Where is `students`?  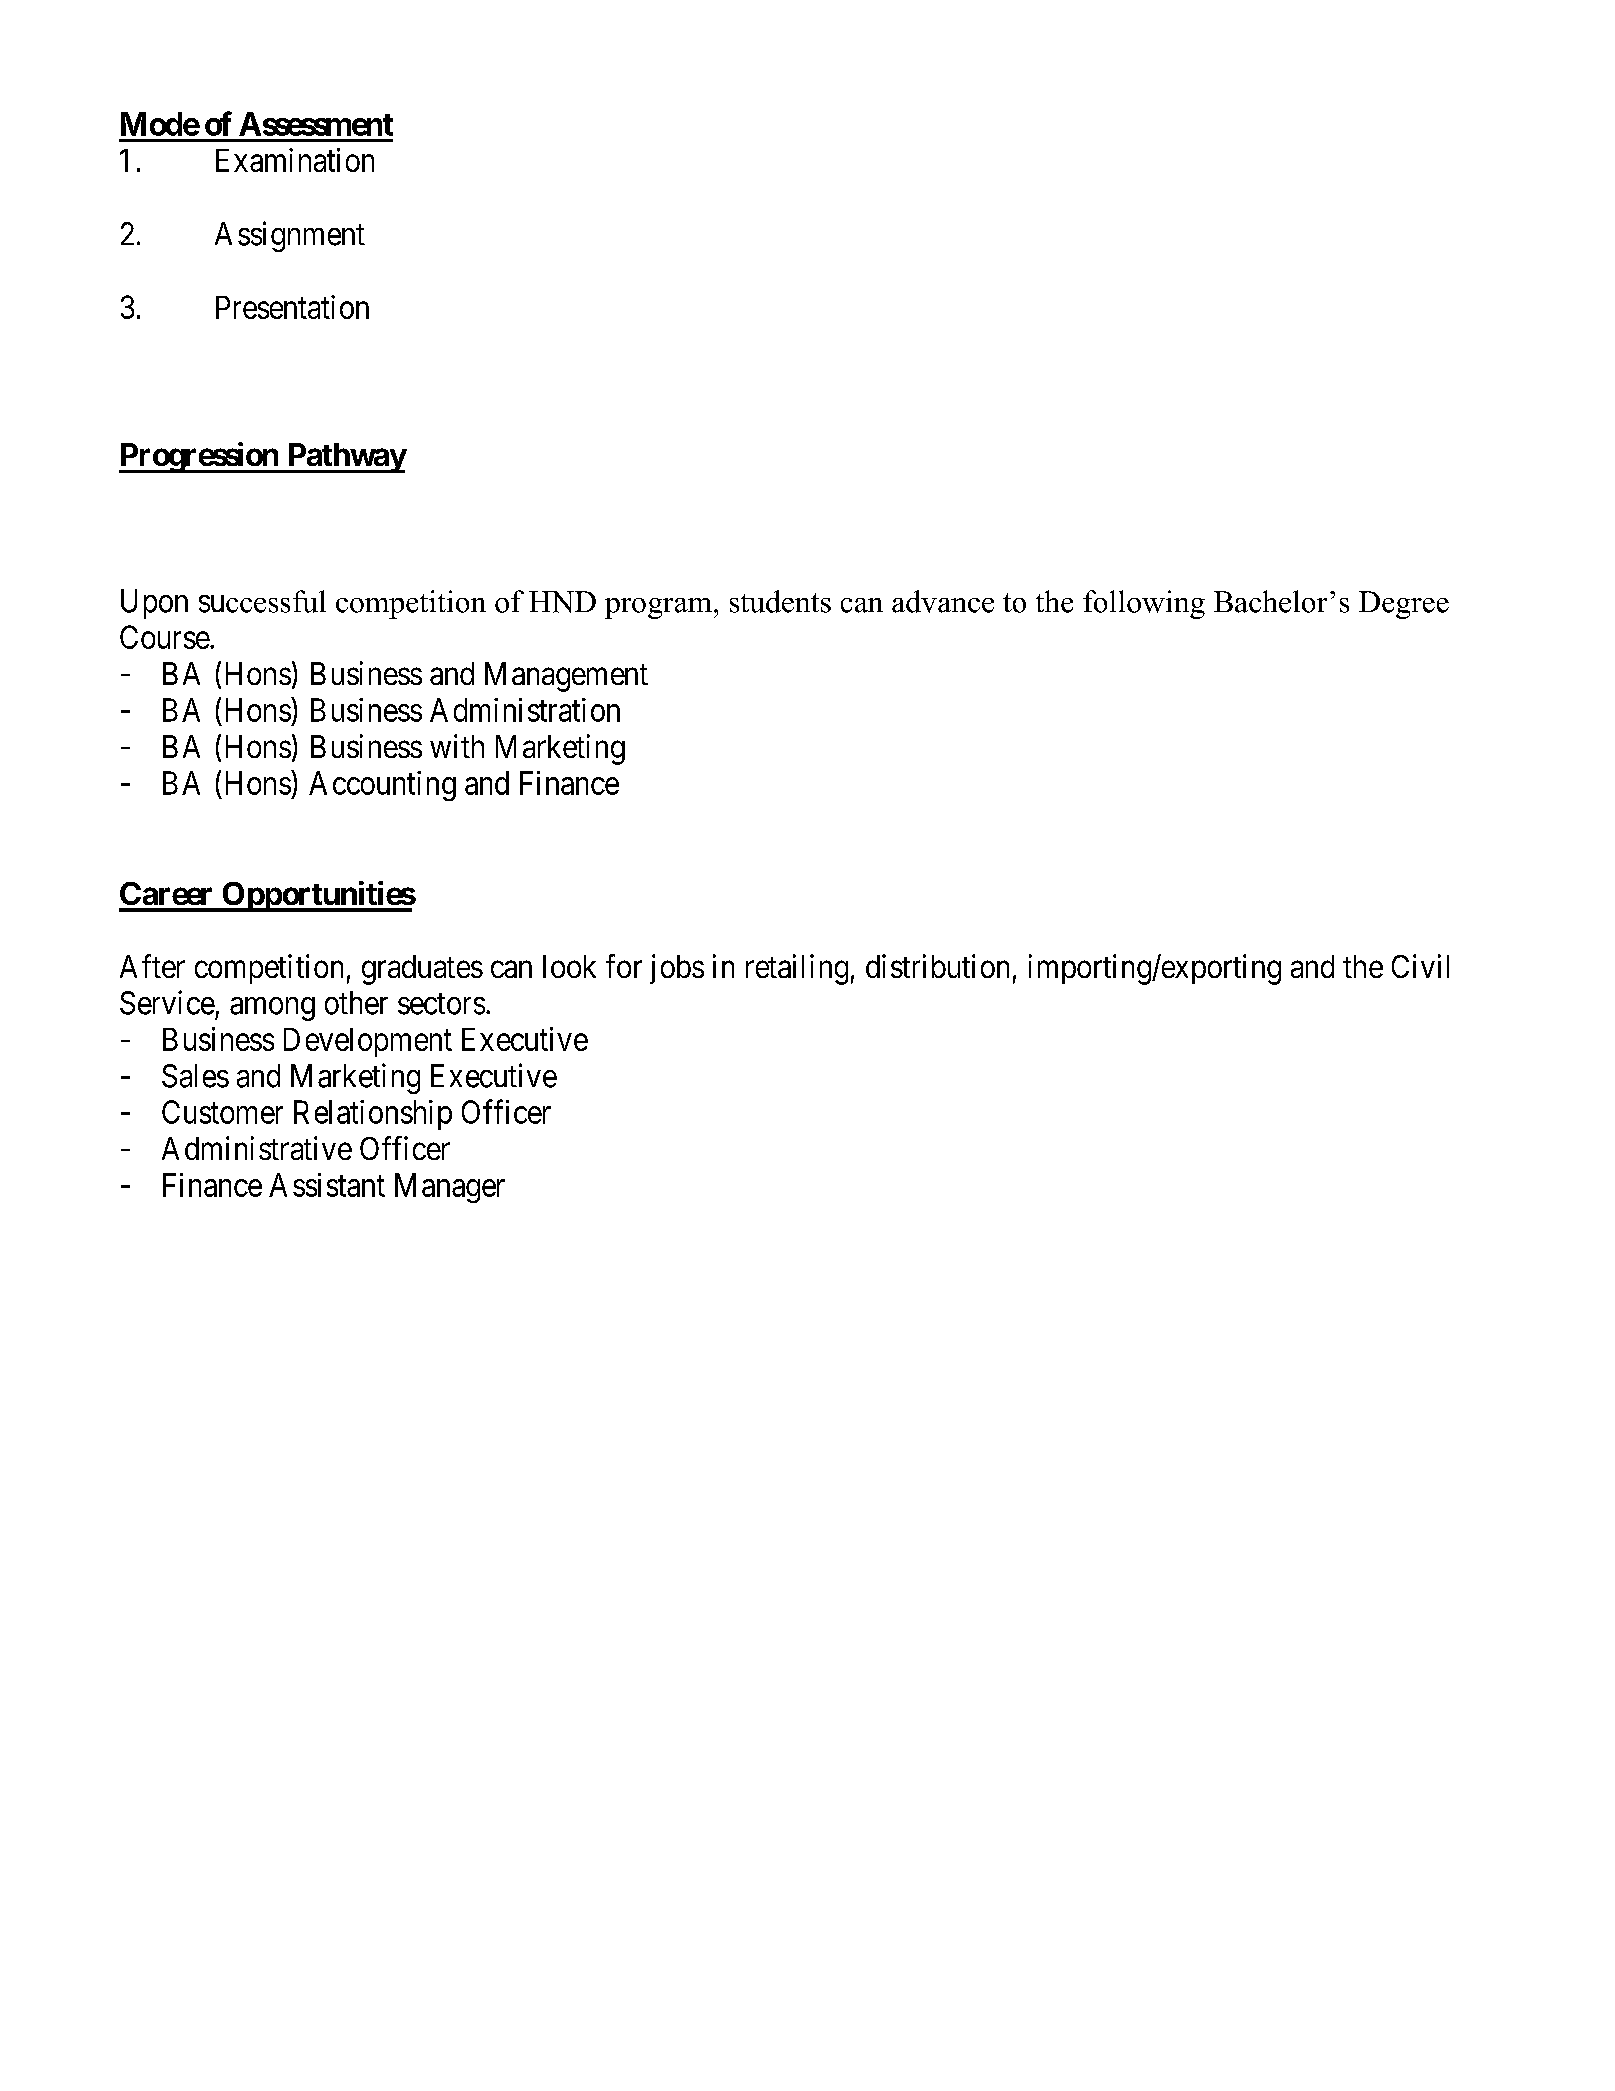 students is located at coordinates (780, 601).
